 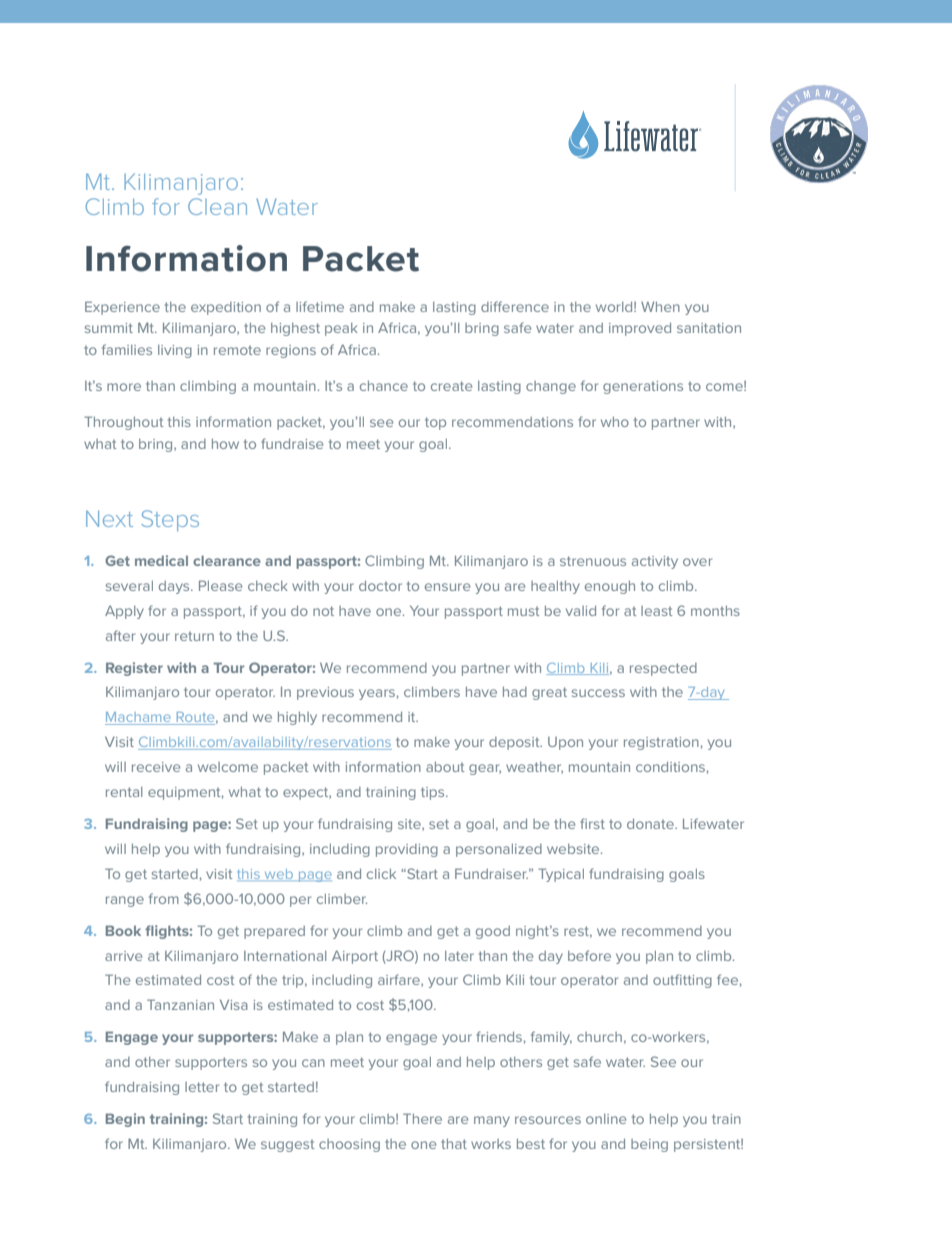 I want to click on letter, so click(x=202, y=1087).
